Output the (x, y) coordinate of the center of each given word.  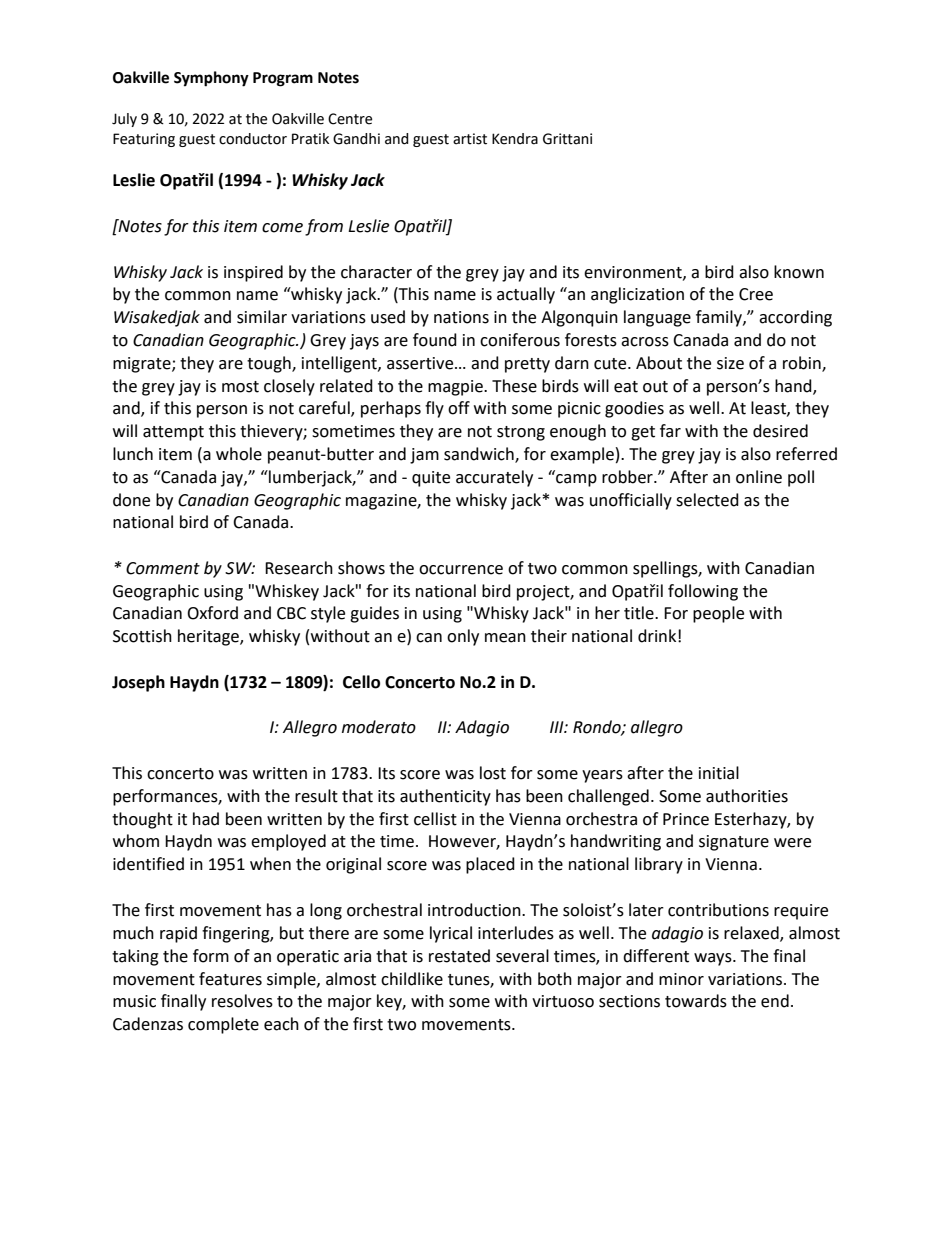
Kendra (515, 139)
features (230, 979)
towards (696, 1001)
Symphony (211, 79)
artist (470, 139)
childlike (412, 979)
